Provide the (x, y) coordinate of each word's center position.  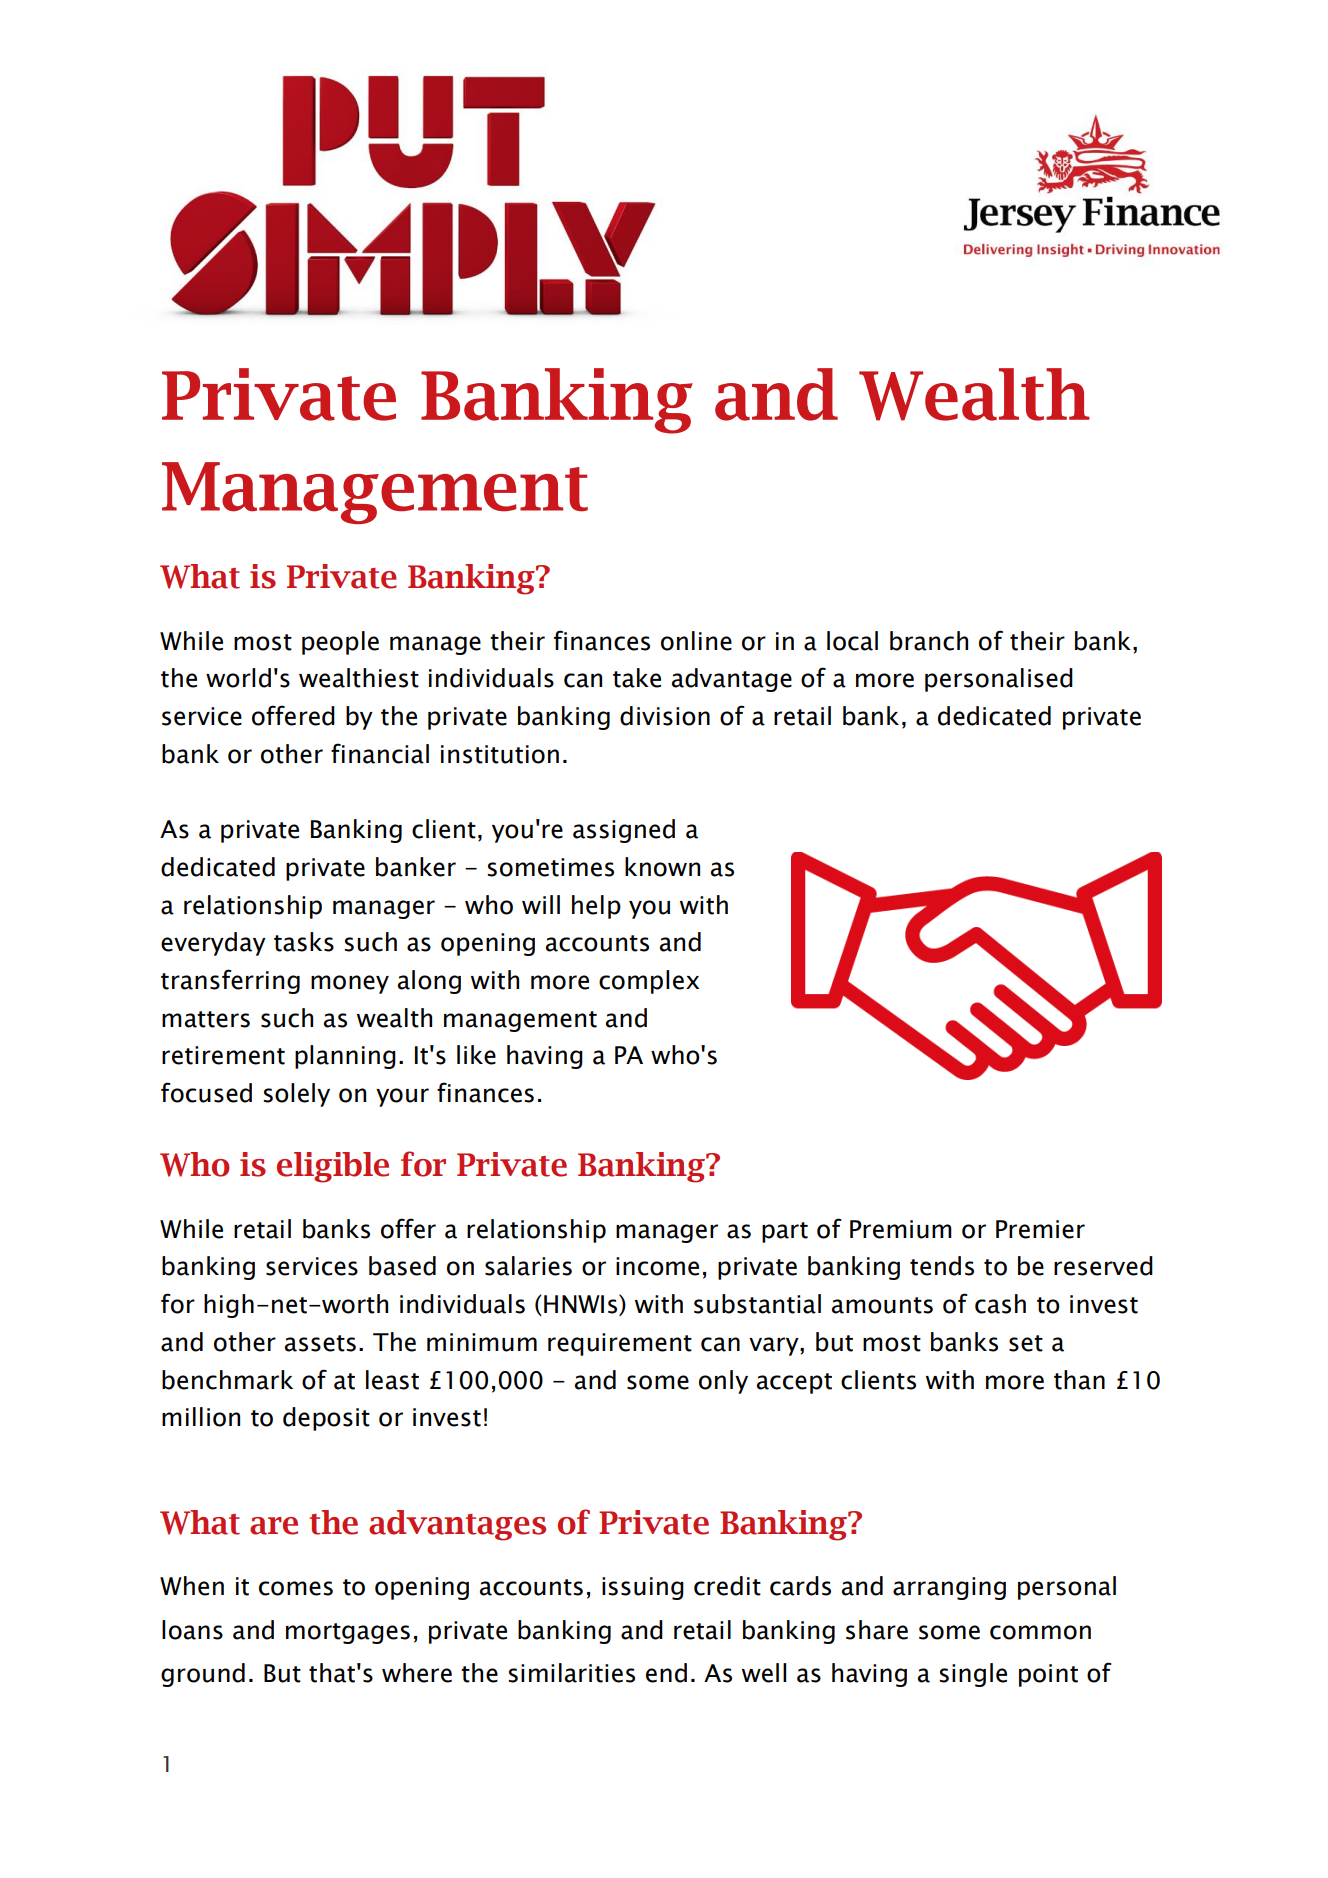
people (340, 643)
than (1079, 1380)
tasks (304, 942)
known (662, 867)
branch (929, 641)
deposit (326, 1419)
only (723, 1382)
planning (345, 1057)
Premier (1040, 1229)
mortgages (348, 1633)
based (402, 1266)
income (657, 1266)
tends (942, 1266)
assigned (624, 831)
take (637, 678)
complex (649, 982)
